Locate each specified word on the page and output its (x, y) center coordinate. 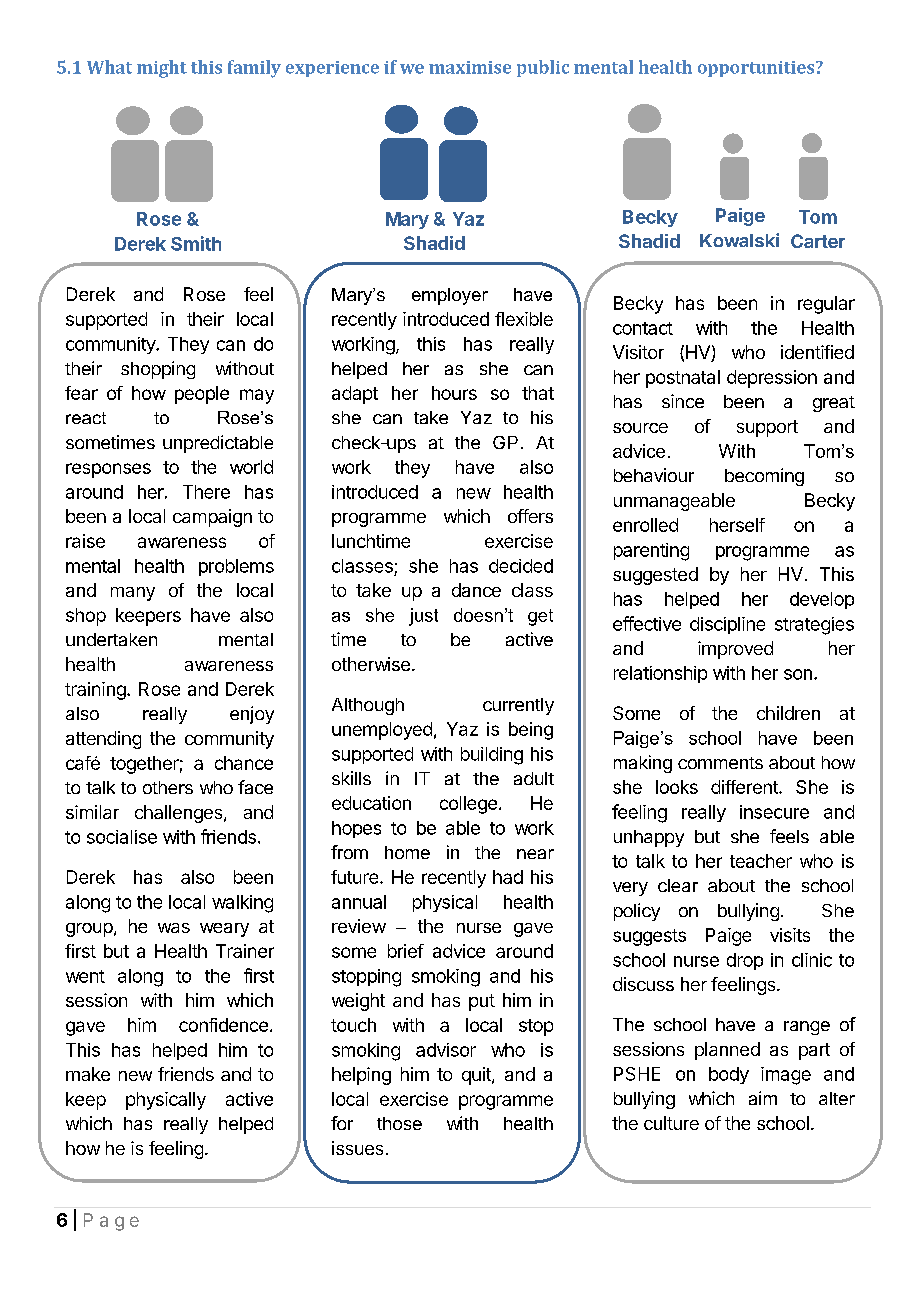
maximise (470, 67)
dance (476, 590)
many (133, 594)
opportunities (756, 69)
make (88, 1074)
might (162, 69)
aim (763, 1098)
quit (477, 1076)
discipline (727, 625)
